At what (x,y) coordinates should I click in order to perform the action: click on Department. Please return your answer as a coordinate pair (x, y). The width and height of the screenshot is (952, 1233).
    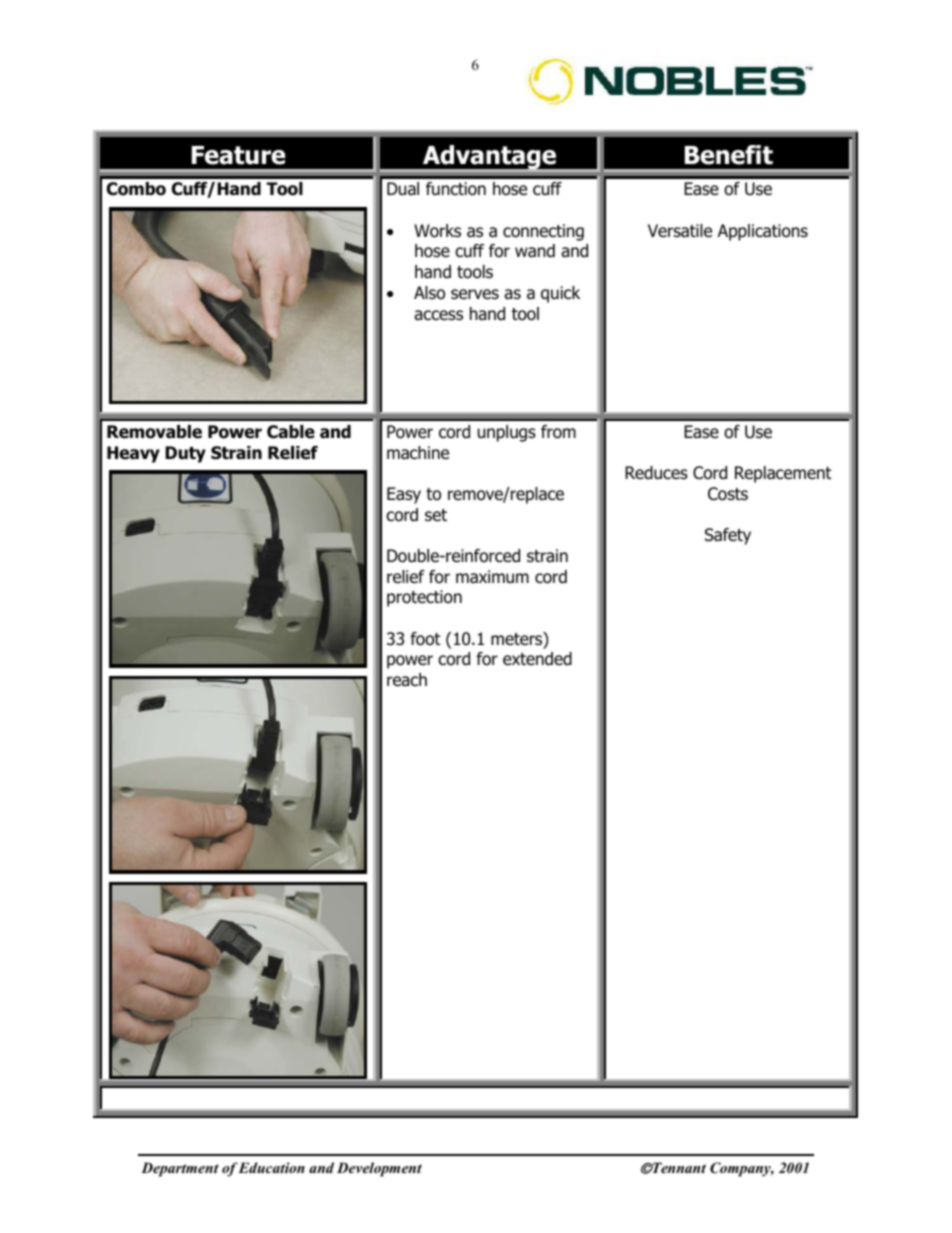
    Looking at the image, I should click on (180, 1169).
